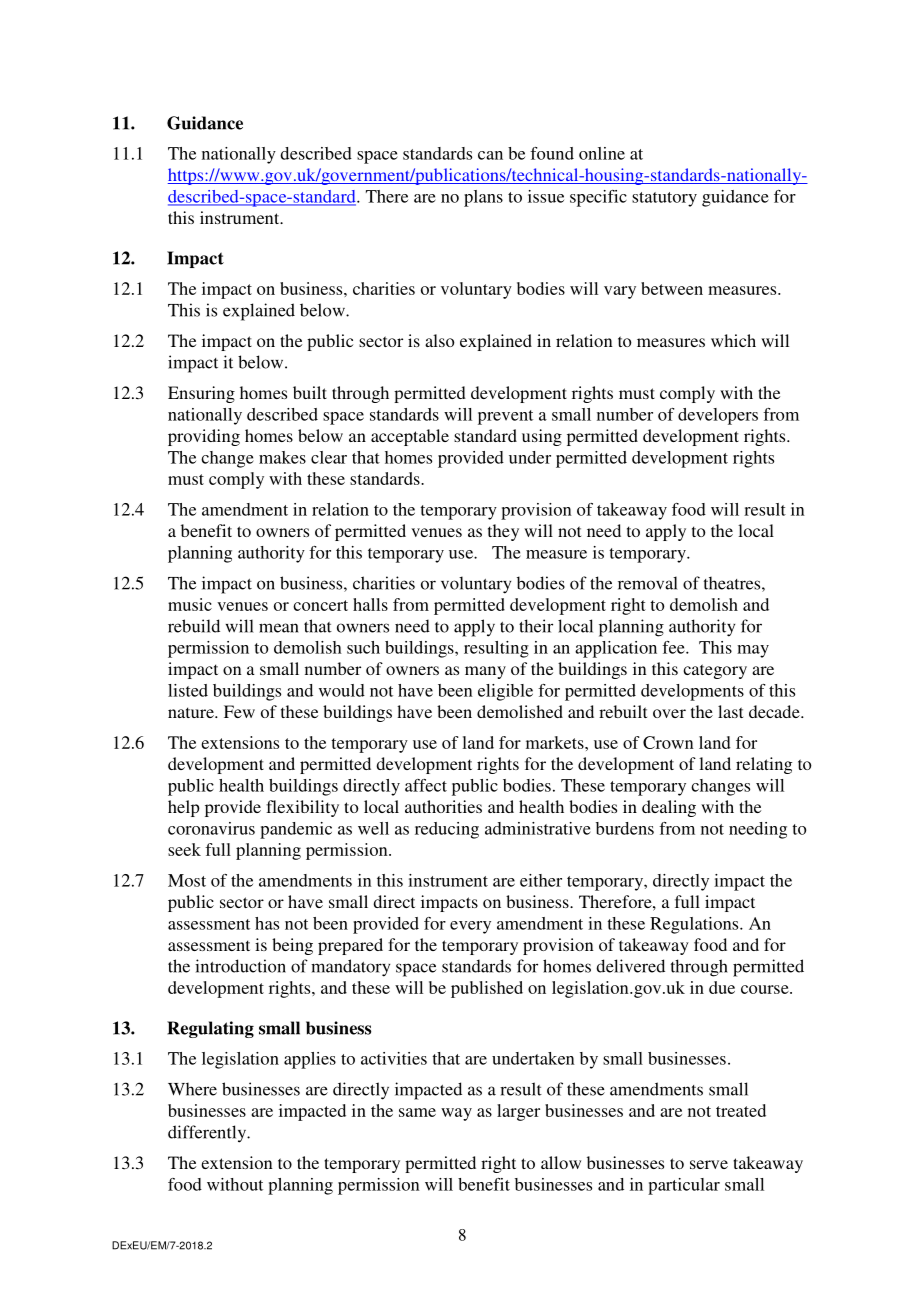 The image size is (924, 1308). I want to click on can, so click(490, 155).
